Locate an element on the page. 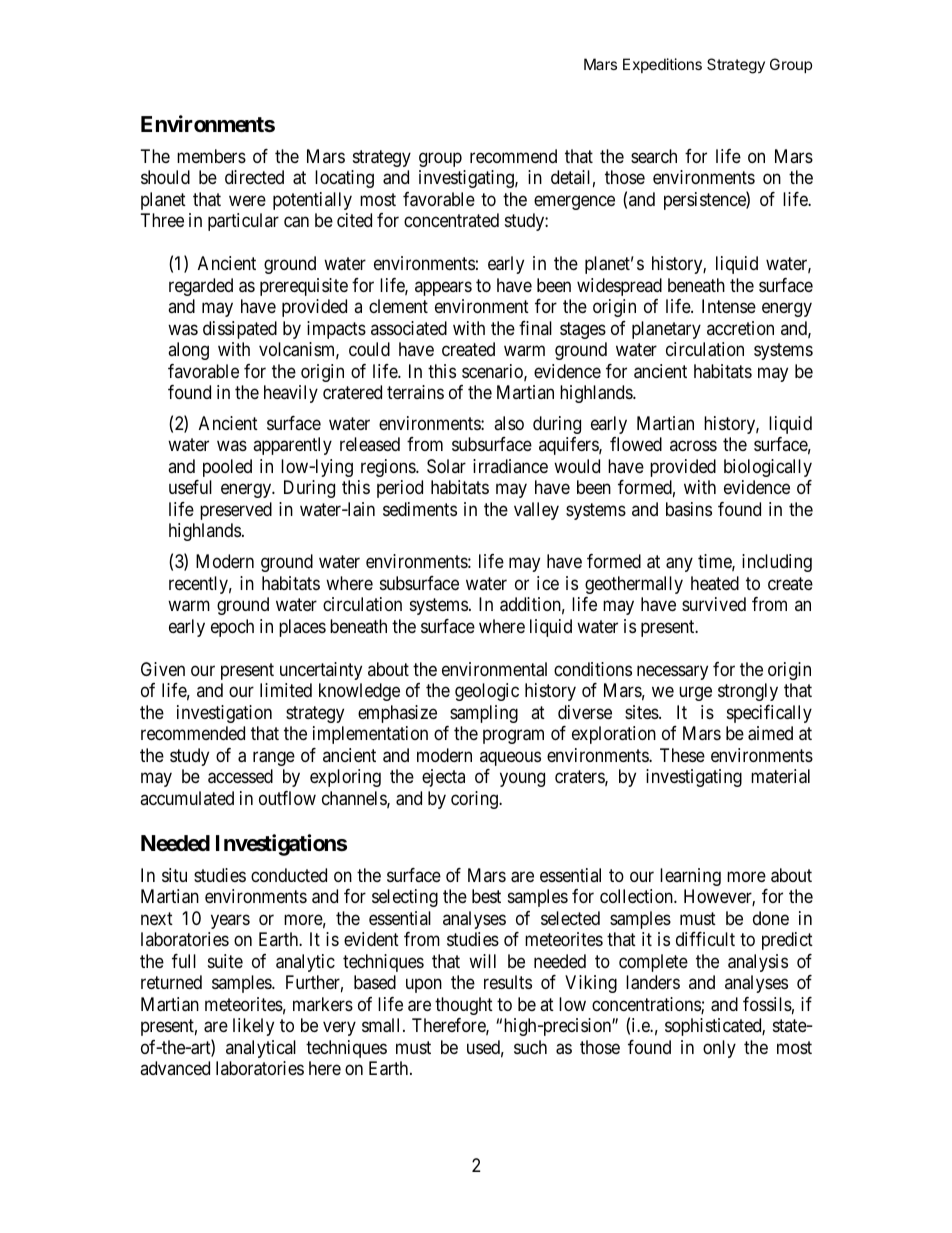 This image has height=1233, width=952. Expeditions is located at coordinates (662, 65).
